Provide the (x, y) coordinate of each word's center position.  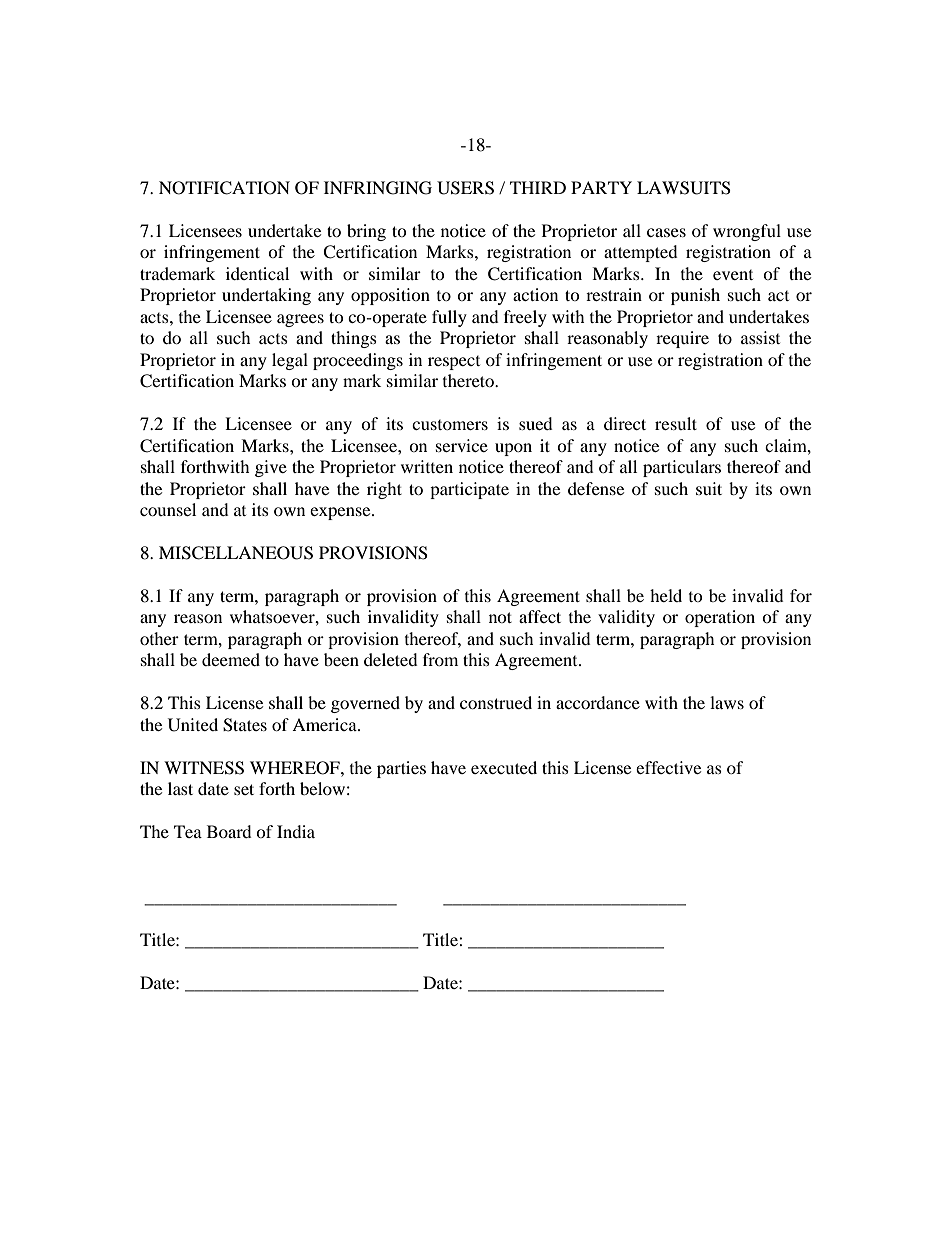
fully (449, 318)
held (666, 595)
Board (229, 831)
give (271, 468)
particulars (682, 468)
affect (540, 616)
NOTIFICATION (224, 188)
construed (496, 702)
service (462, 445)
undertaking (266, 296)
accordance (598, 702)
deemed (231, 659)
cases (666, 232)
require (682, 339)
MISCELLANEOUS (236, 553)
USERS (465, 188)
